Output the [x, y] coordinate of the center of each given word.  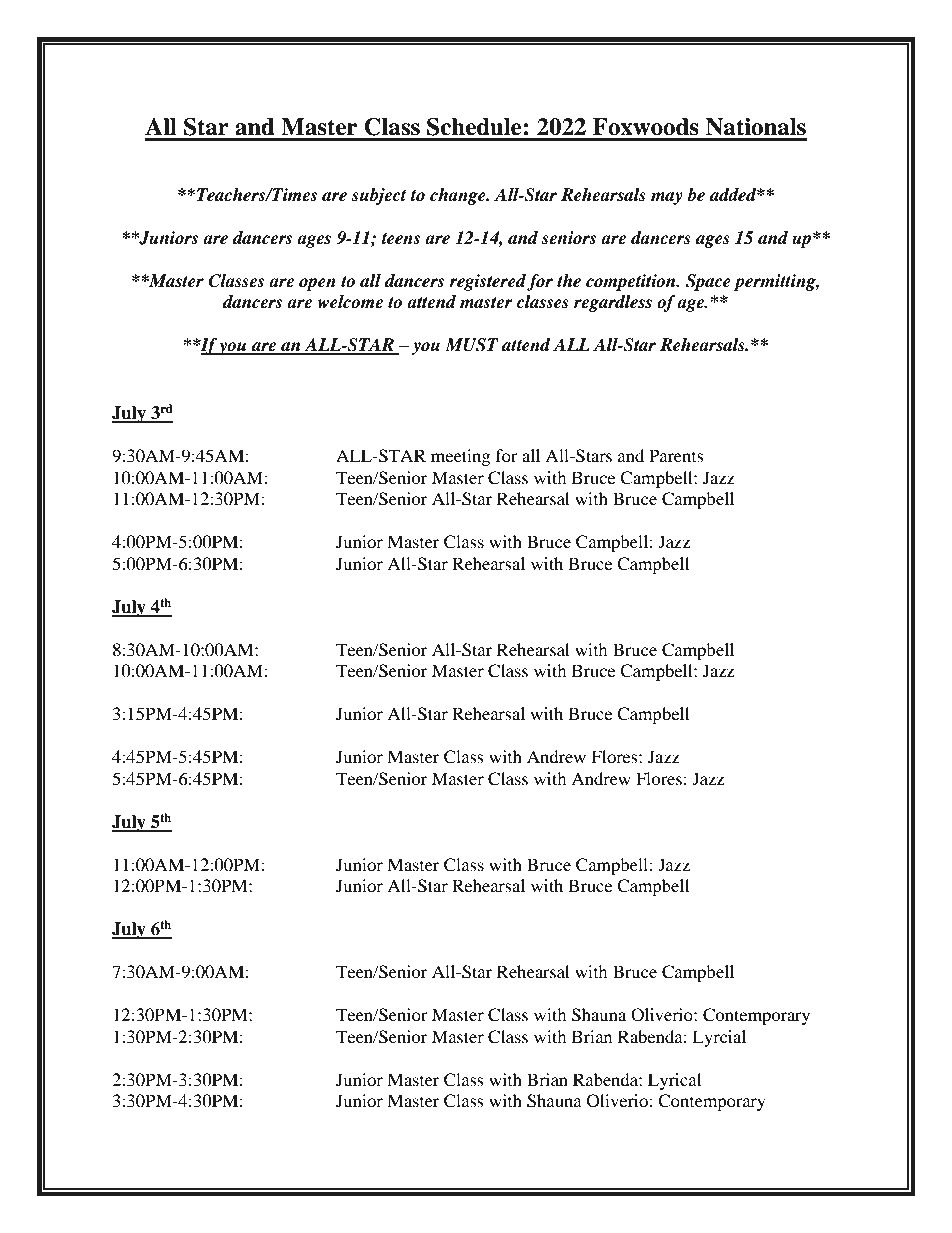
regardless [613, 303]
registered [487, 282]
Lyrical [674, 1081]
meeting [460, 457]
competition [632, 282]
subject [379, 196]
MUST [472, 345]
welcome [350, 302]
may [667, 198]
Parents [676, 455]
